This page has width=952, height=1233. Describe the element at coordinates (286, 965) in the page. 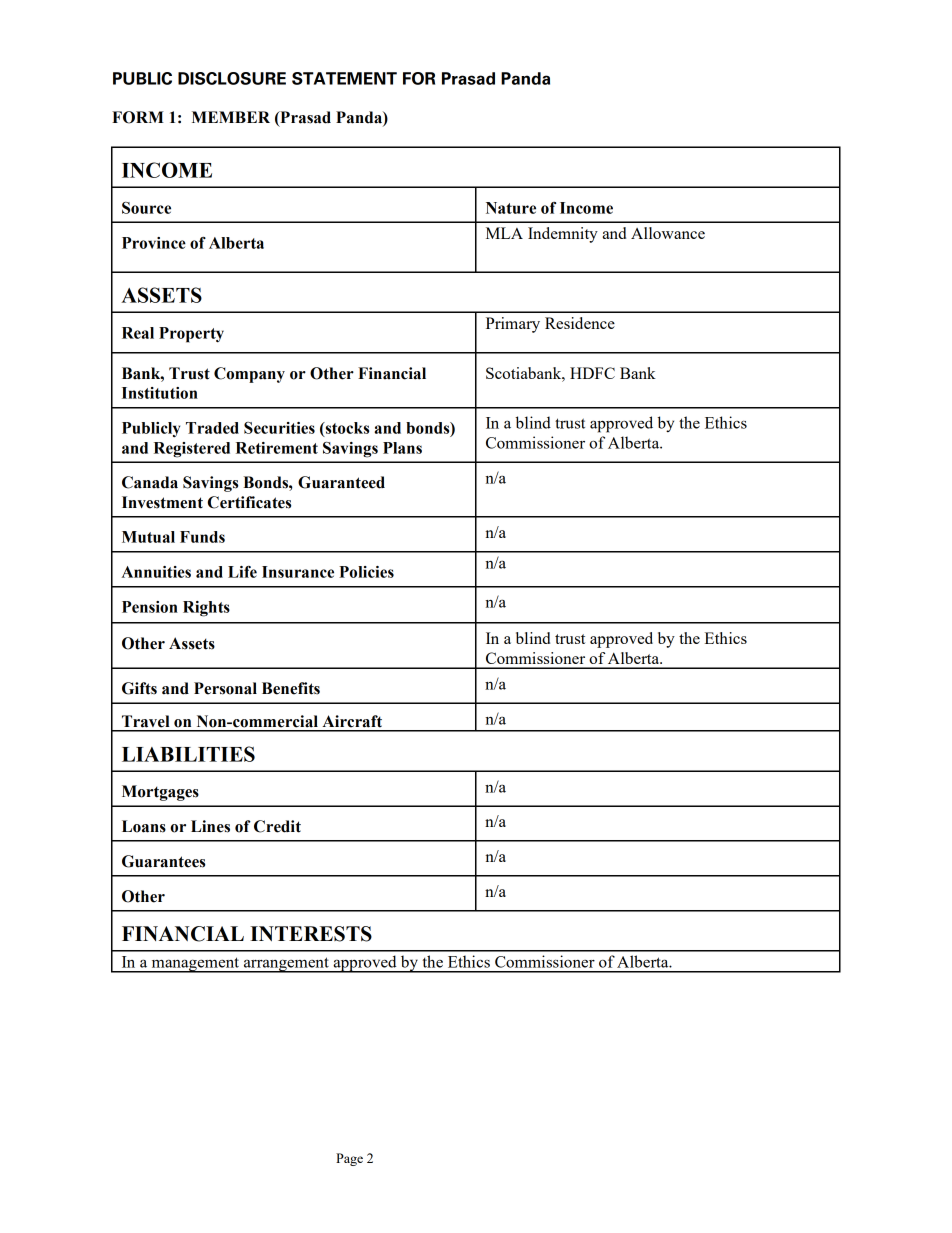

I see `arrangement` at that location.
